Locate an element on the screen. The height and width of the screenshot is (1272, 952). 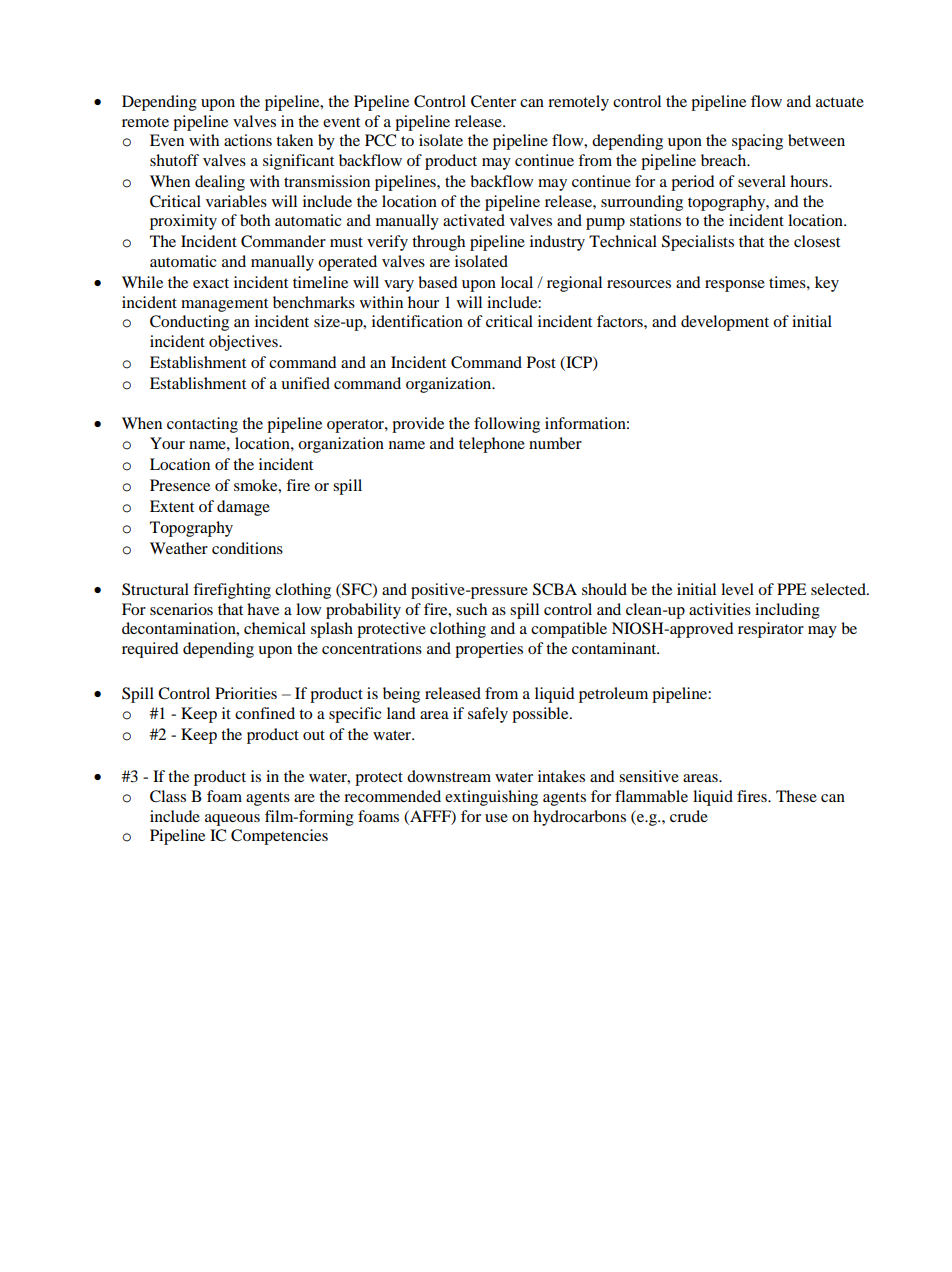
response is located at coordinates (735, 286).
